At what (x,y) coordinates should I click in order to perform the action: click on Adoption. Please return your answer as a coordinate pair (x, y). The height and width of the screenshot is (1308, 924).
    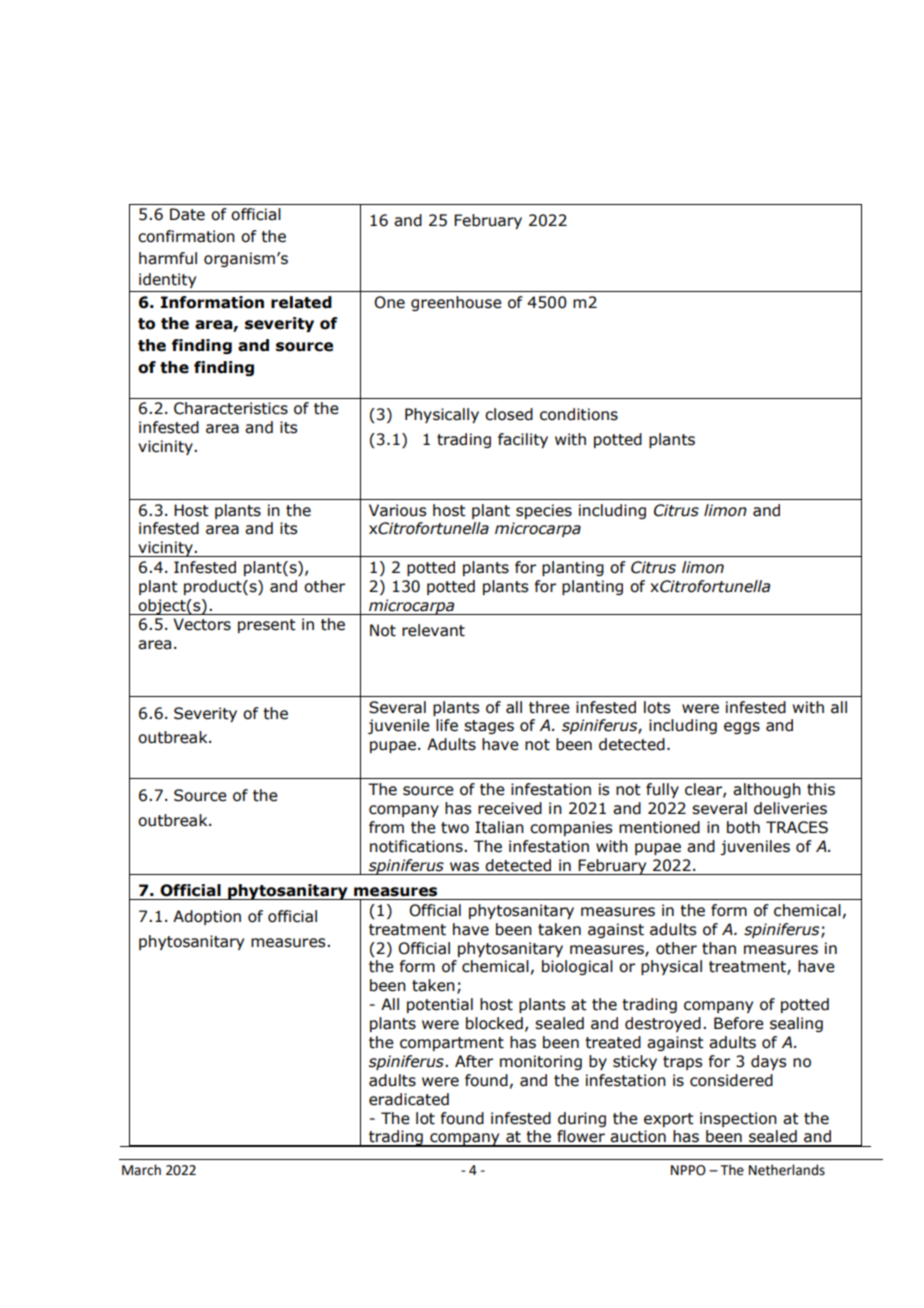
    Looking at the image, I should click on (207, 917).
